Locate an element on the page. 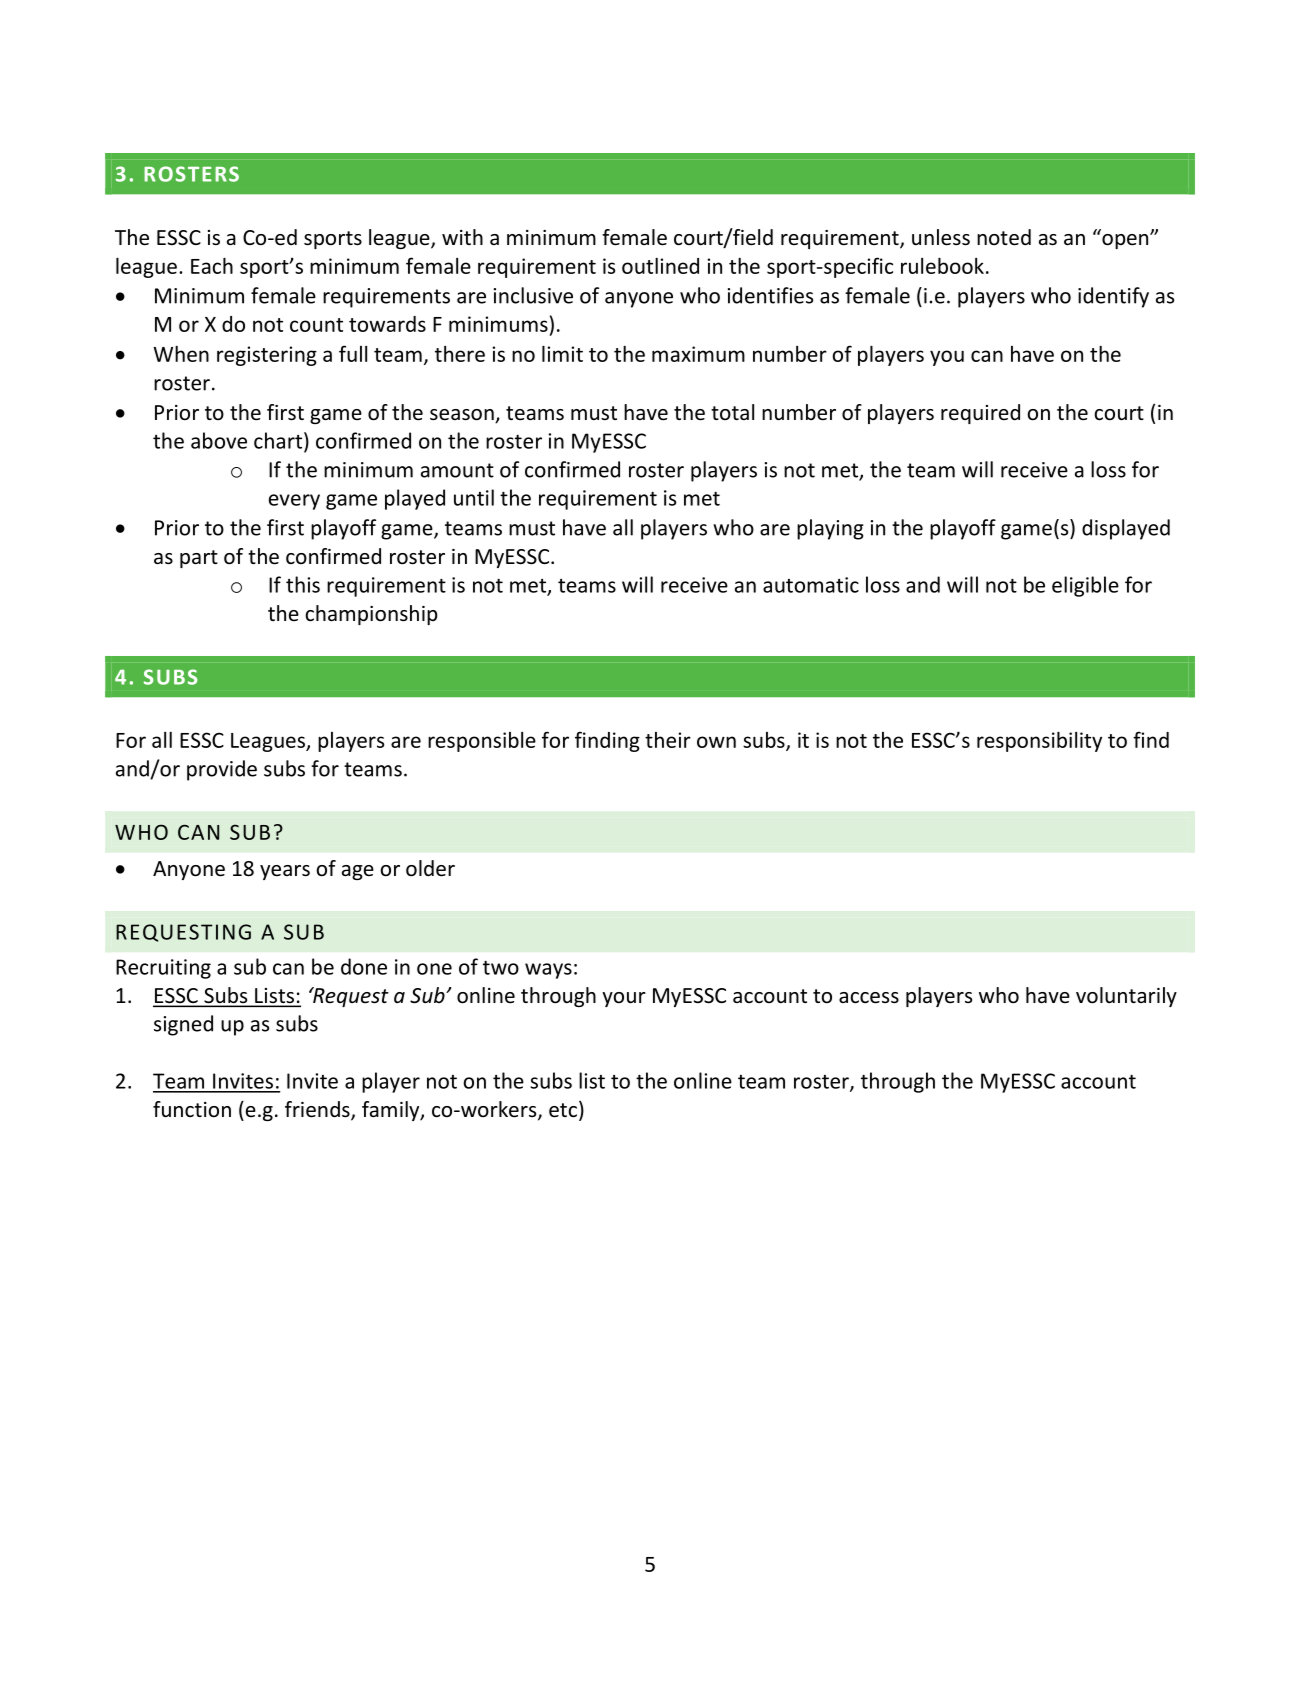 This page has height=1683, width=1300. outlined is located at coordinates (660, 266).
